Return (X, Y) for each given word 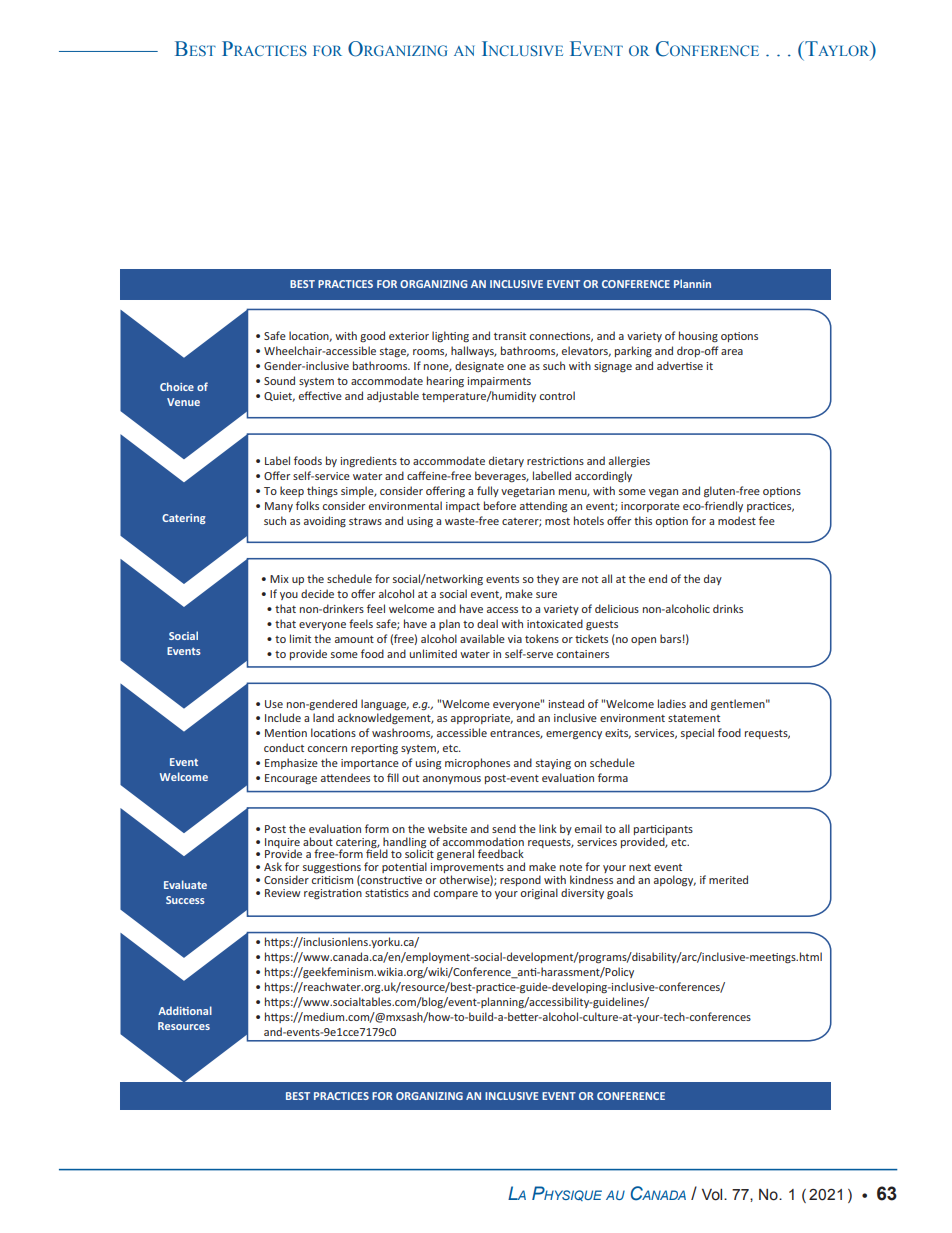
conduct (284, 747)
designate (479, 366)
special (697, 733)
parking (633, 352)
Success (185, 900)
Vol (713, 1195)
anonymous (452, 780)
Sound (279, 380)
